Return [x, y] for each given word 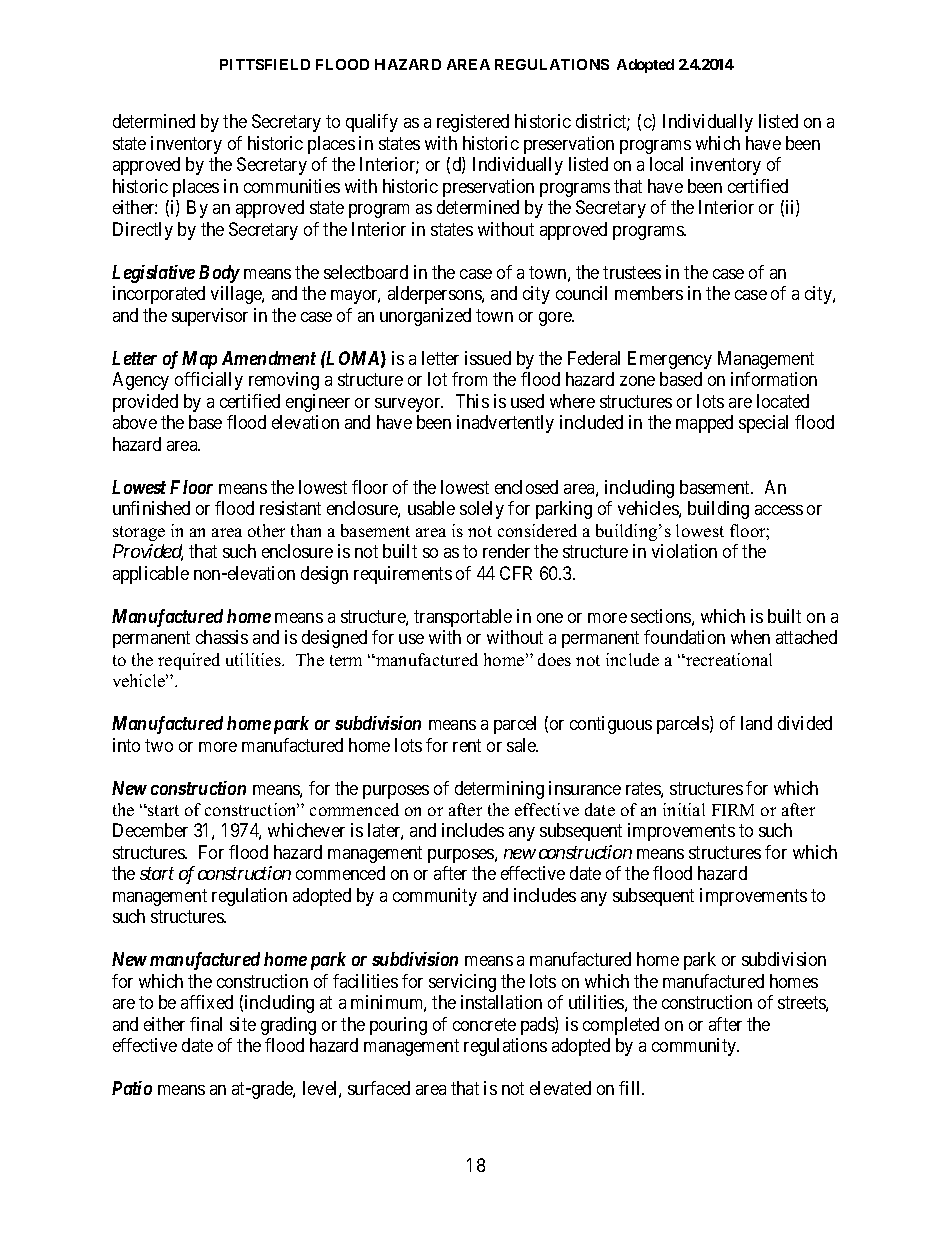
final [206, 1024]
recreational [728, 659]
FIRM [733, 810]
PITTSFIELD [265, 64]
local [666, 164]
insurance [585, 788]
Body [219, 274]
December [150, 830]
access [779, 510]
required [189, 661]
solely [482, 510]
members [649, 293]
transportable [463, 618]
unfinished [151, 508]
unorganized [425, 317]
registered [473, 123]
